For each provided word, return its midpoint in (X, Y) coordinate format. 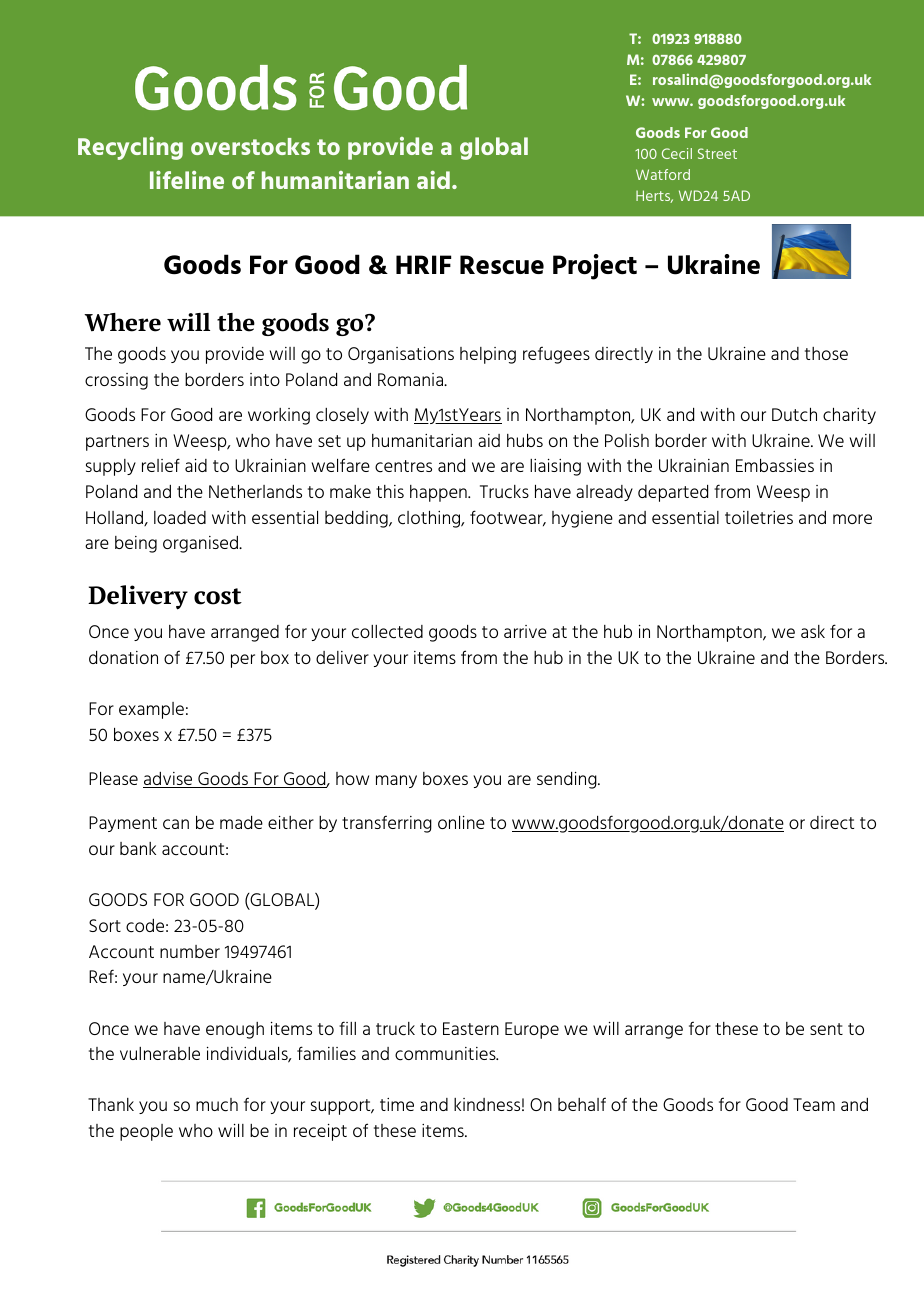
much (217, 1105)
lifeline (187, 180)
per (243, 661)
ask (813, 631)
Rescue (502, 264)
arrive (525, 631)
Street (717, 153)
